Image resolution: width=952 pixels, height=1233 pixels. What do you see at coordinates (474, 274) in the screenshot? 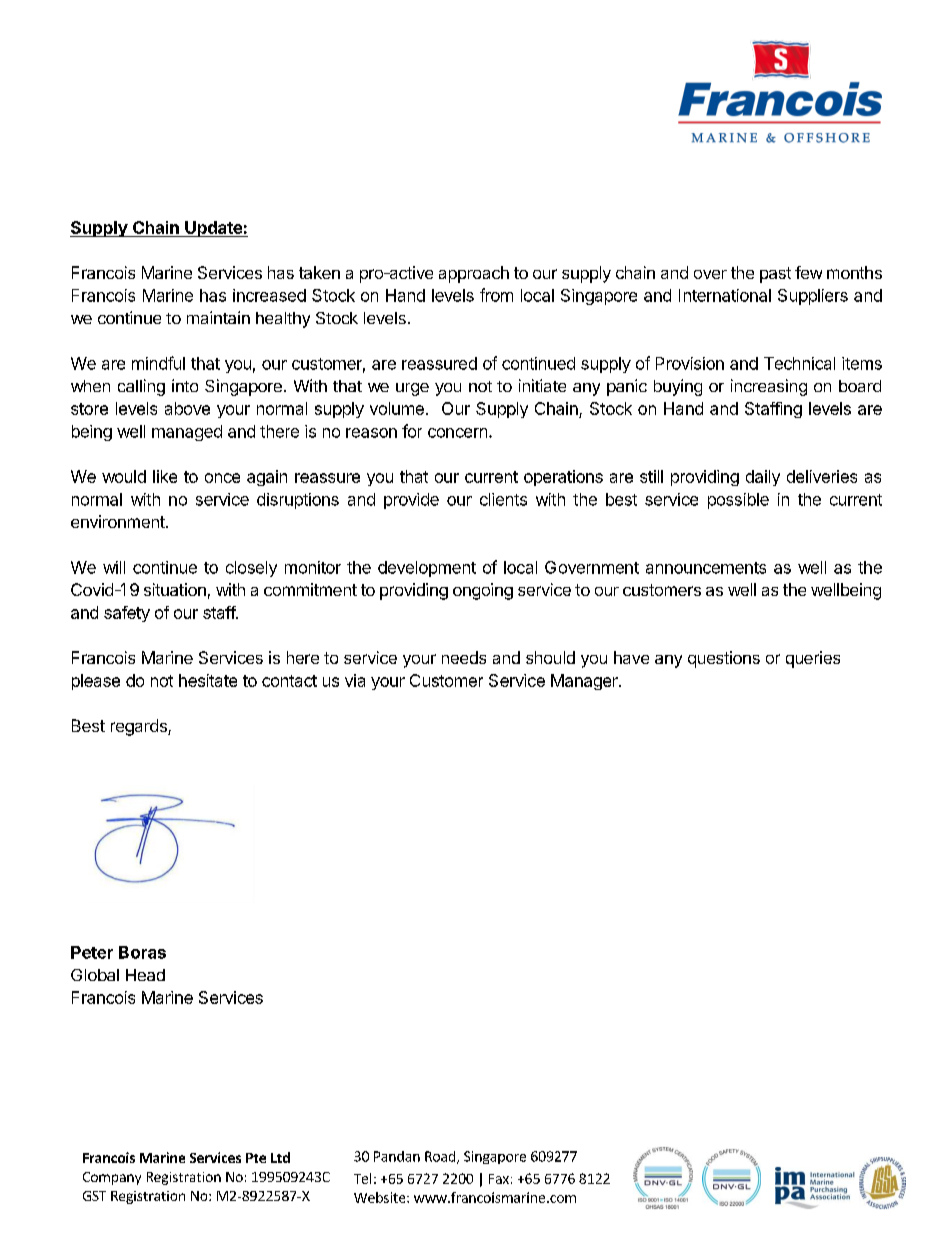
I see `approach` at bounding box center [474, 274].
